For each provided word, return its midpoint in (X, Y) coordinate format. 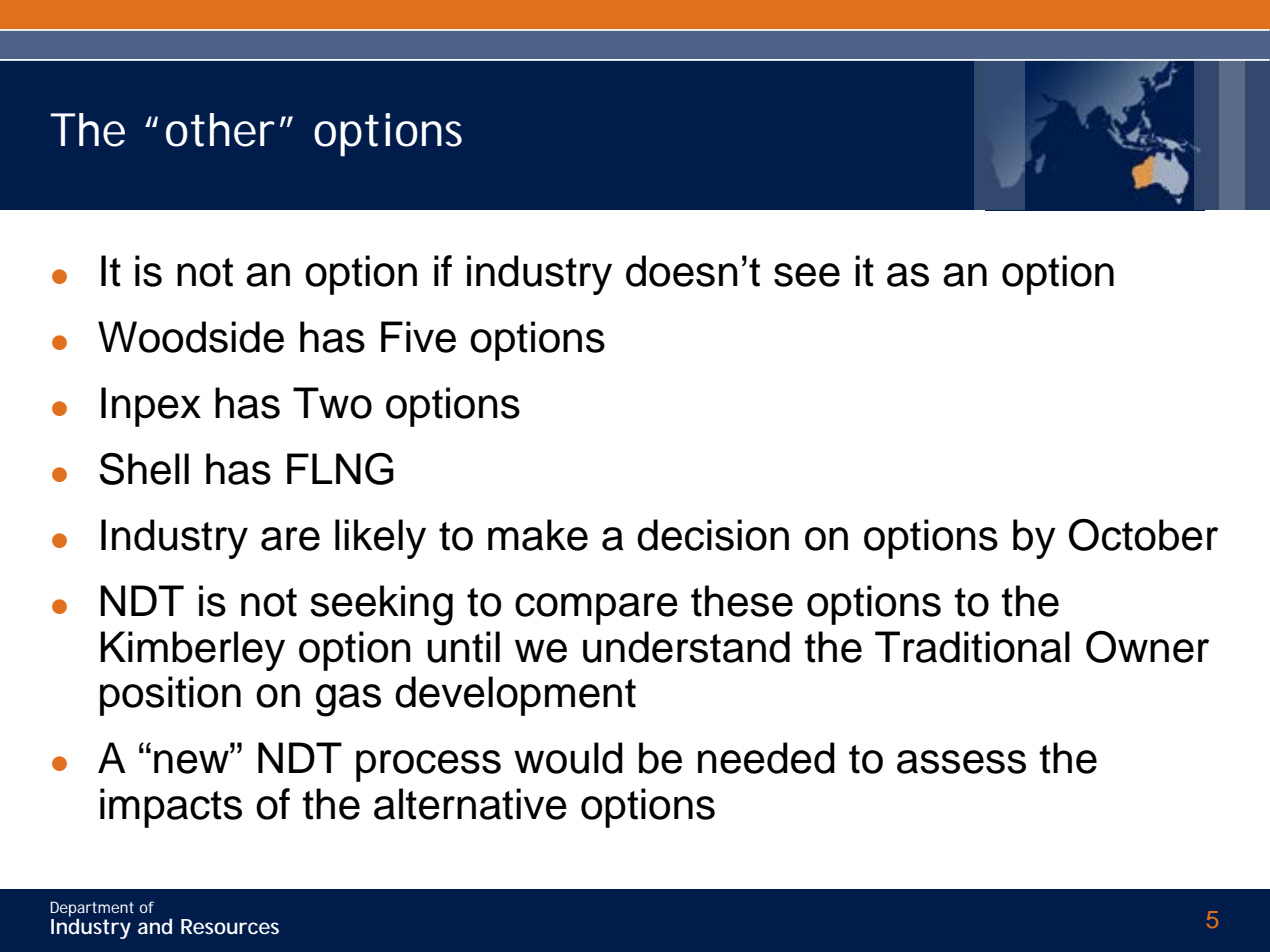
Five (418, 337)
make (538, 535)
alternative (470, 804)
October (1143, 535)
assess (961, 762)
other (220, 130)
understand (686, 647)
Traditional (972, 647)
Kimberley (192, 651)
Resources (230, 927)
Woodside (191, 337)
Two (332, 403)
